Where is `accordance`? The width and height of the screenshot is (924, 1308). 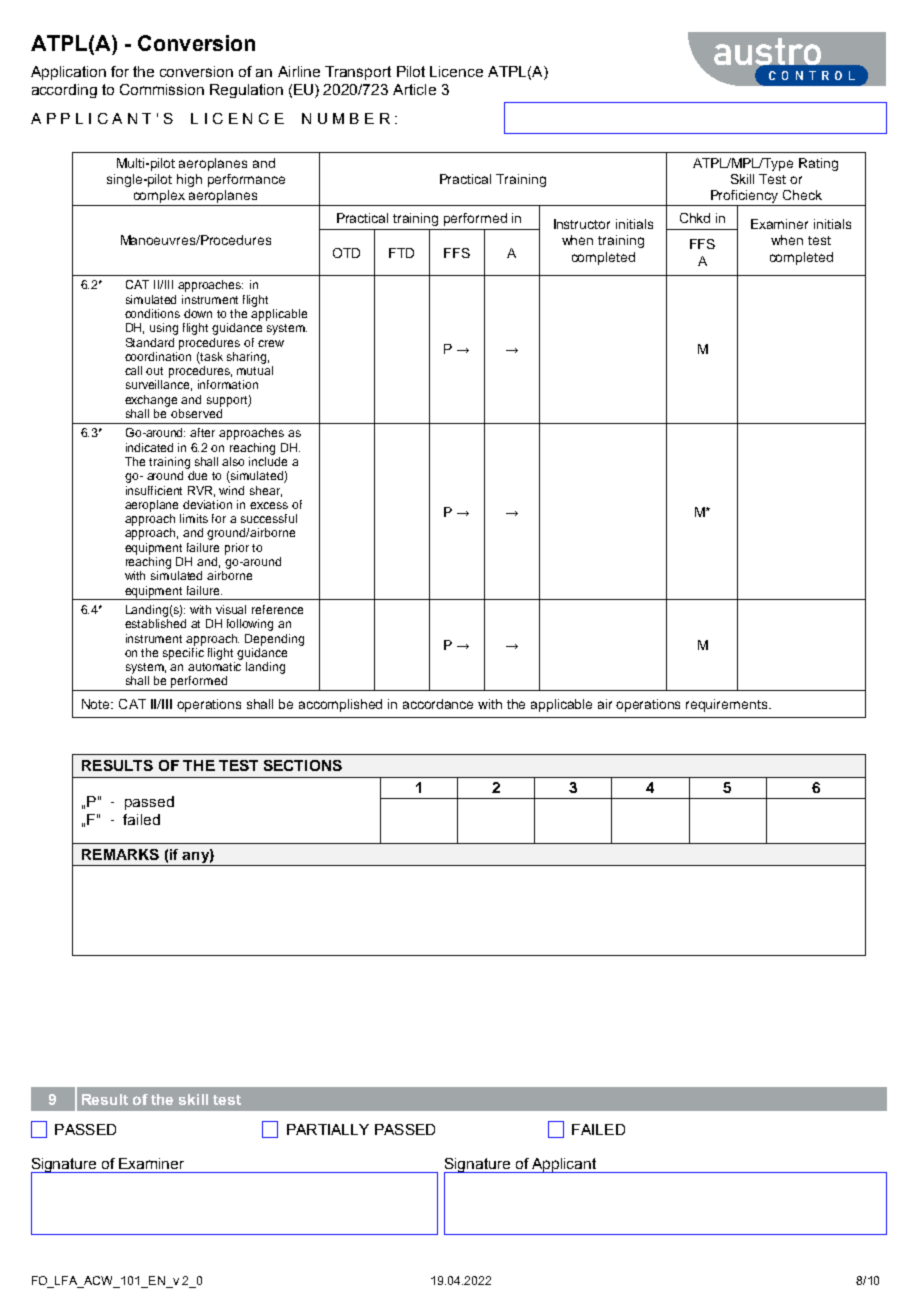
accordance is located at coordinates (438, 704).
